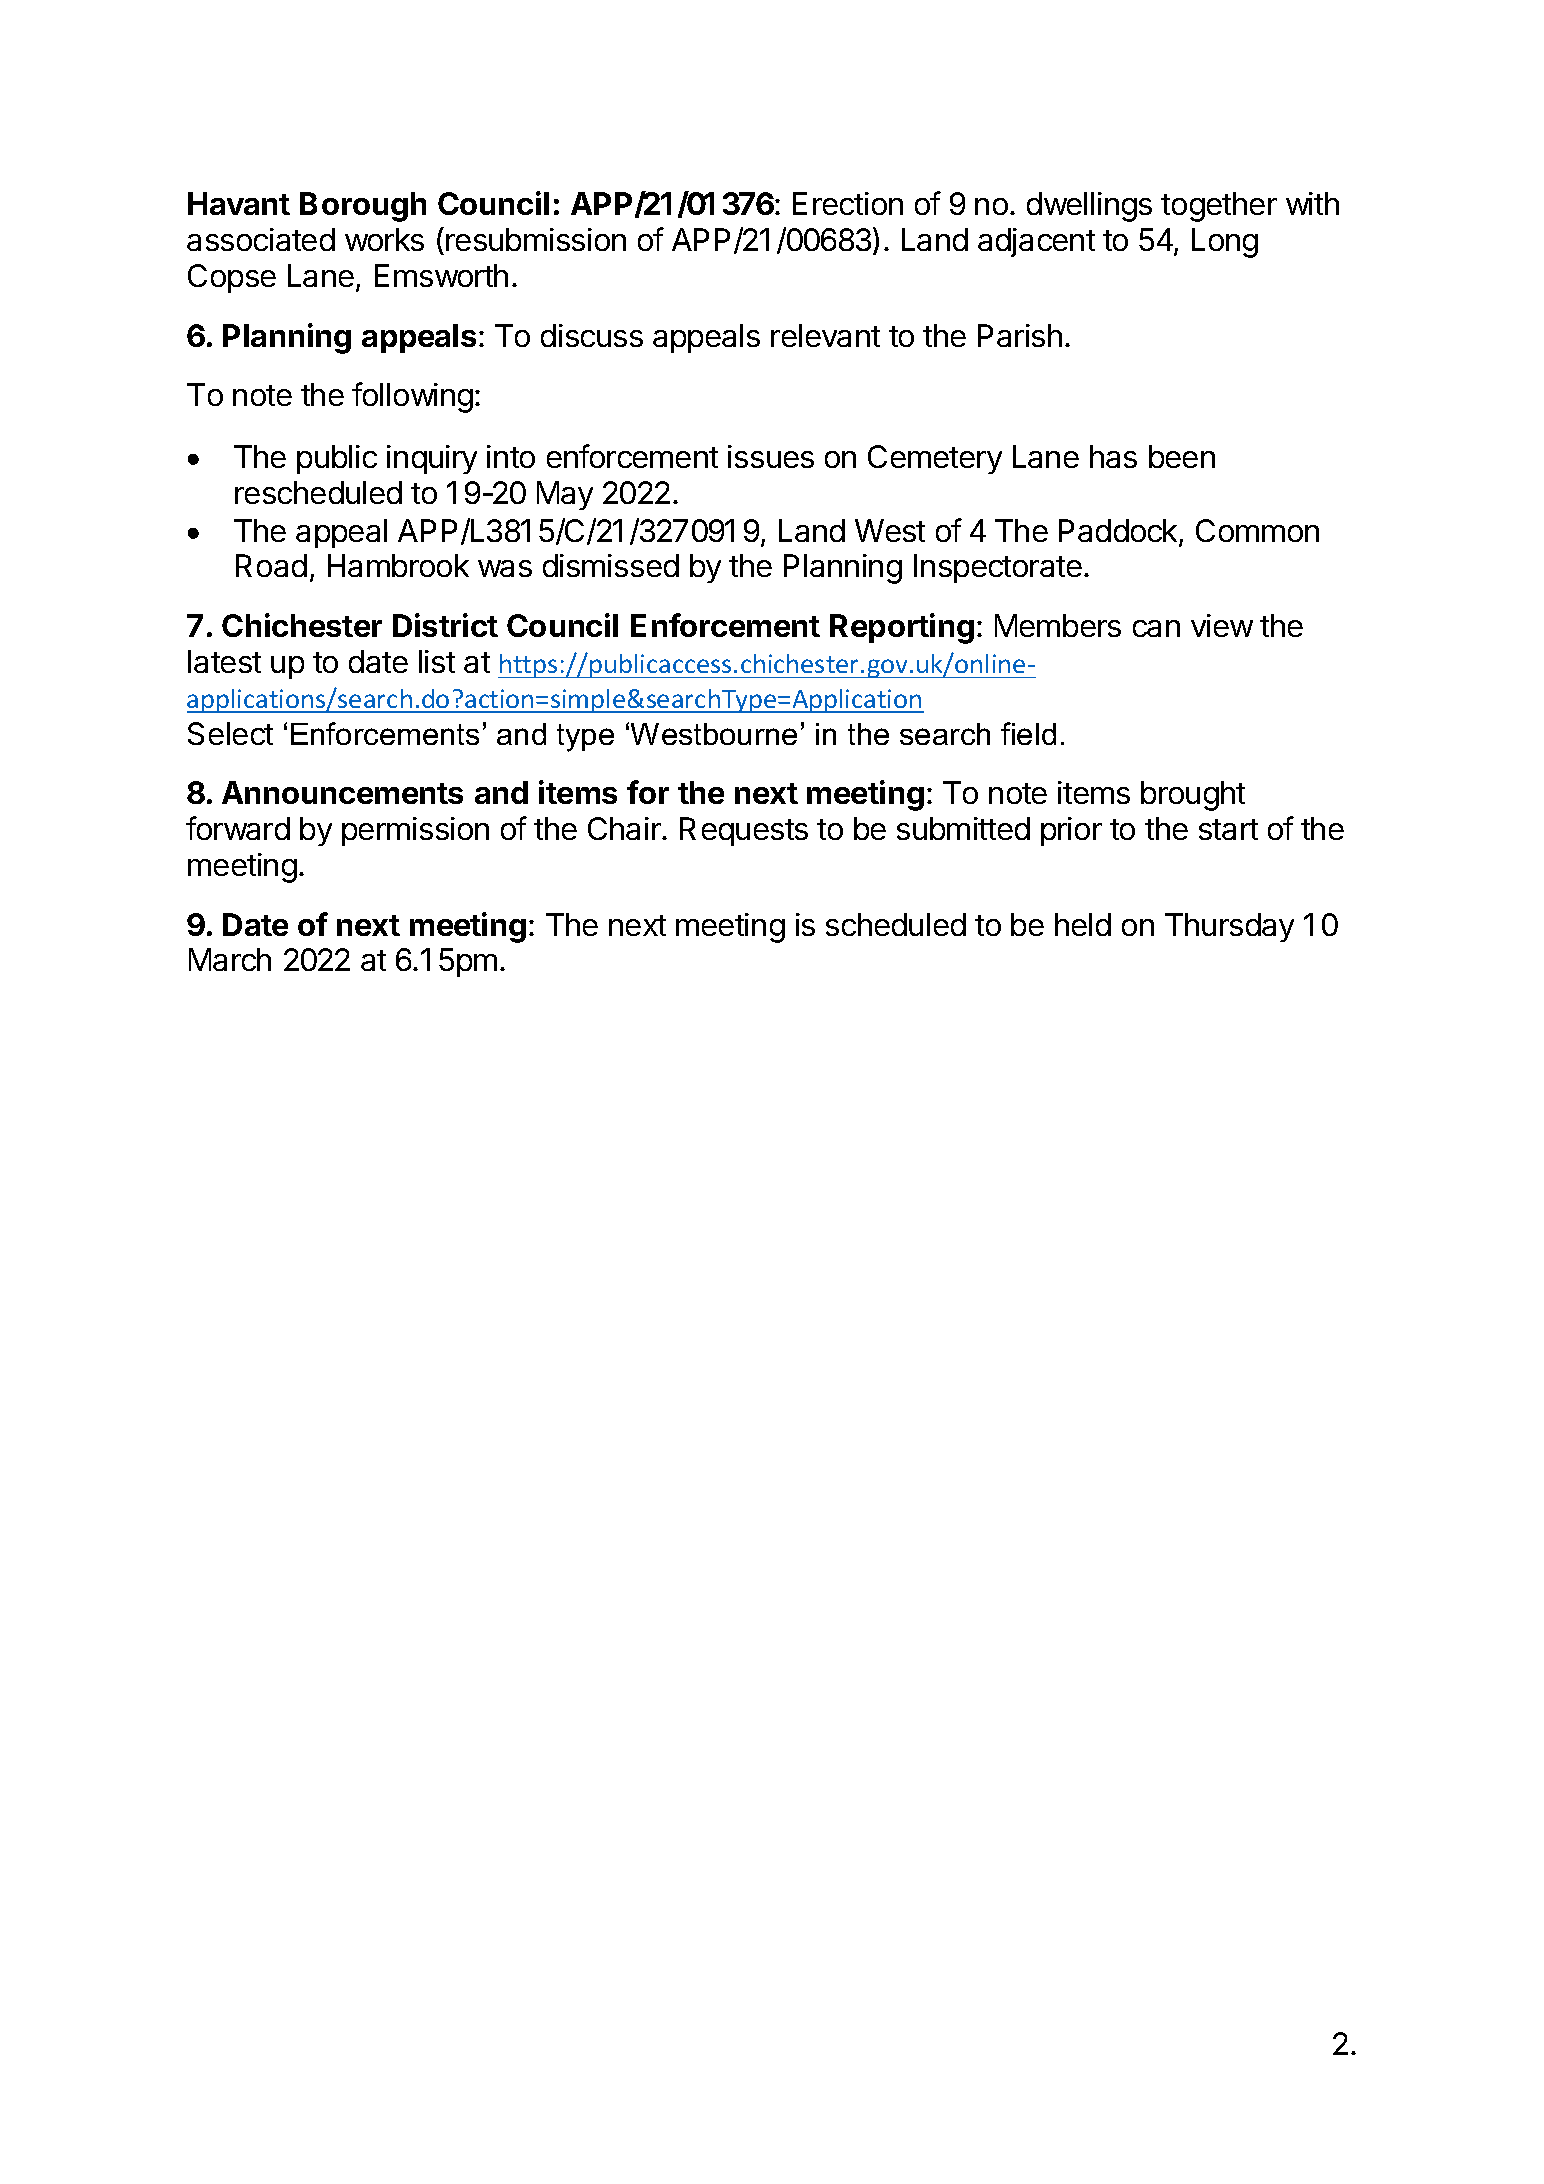 Image resolution: width=1544 pixels, height=2184 pixels. I want to click on brought, so click(1193, 796).
